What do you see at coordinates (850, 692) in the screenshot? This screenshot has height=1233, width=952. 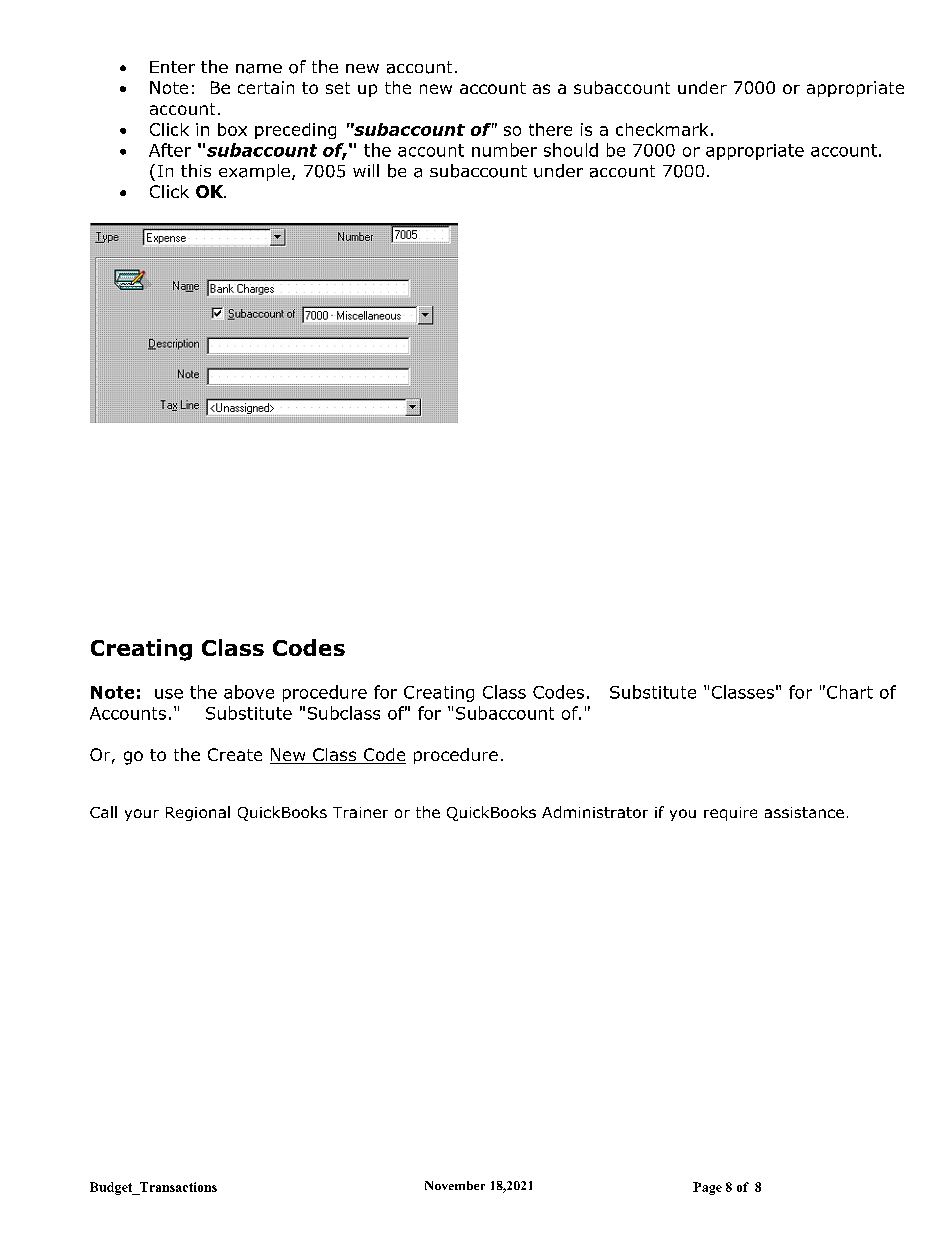 I see `Chart` at bounding box center [850, 692].
